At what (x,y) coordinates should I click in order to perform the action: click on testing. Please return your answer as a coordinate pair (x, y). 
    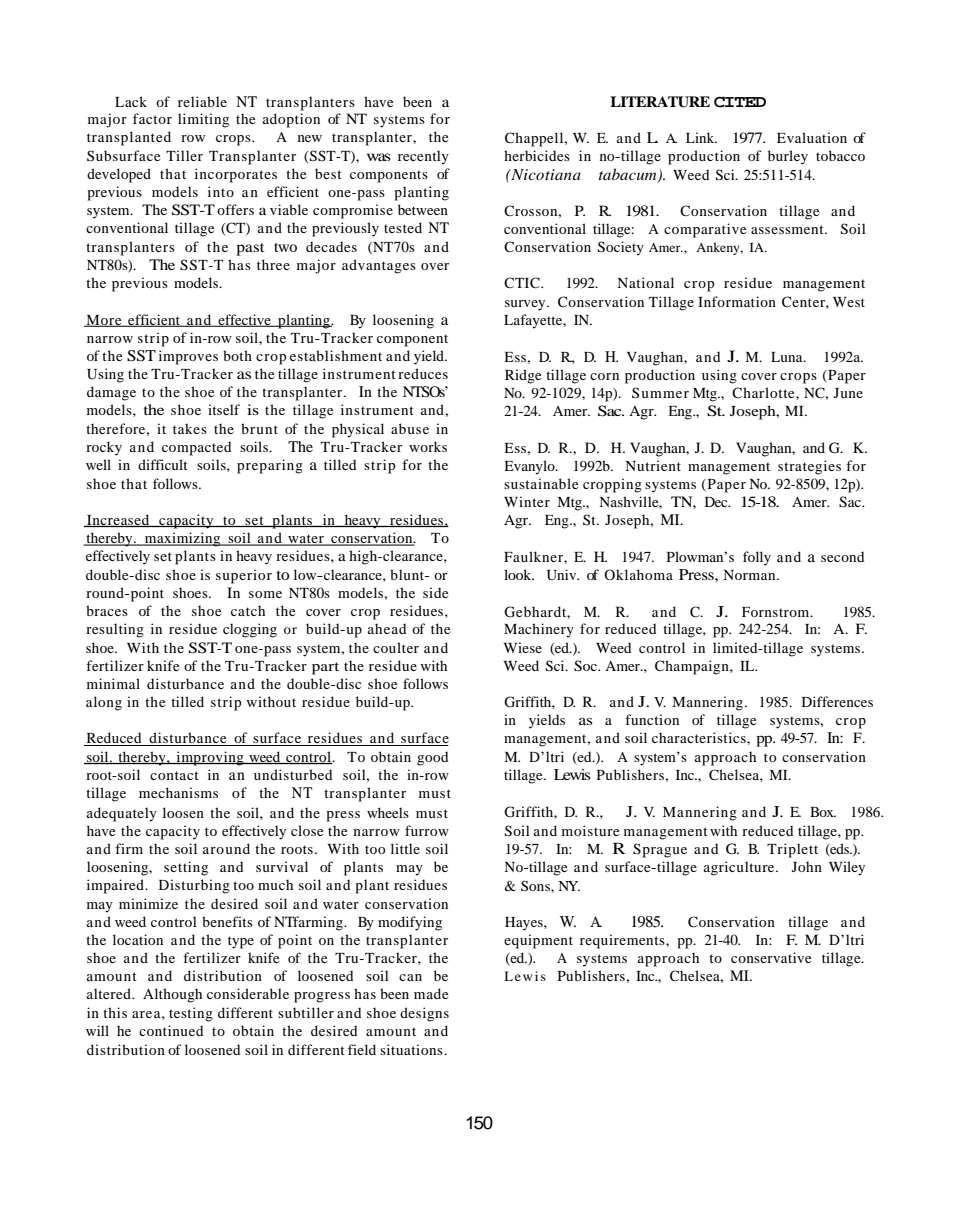
    Looking at the image, I should click on (191, 1014).
